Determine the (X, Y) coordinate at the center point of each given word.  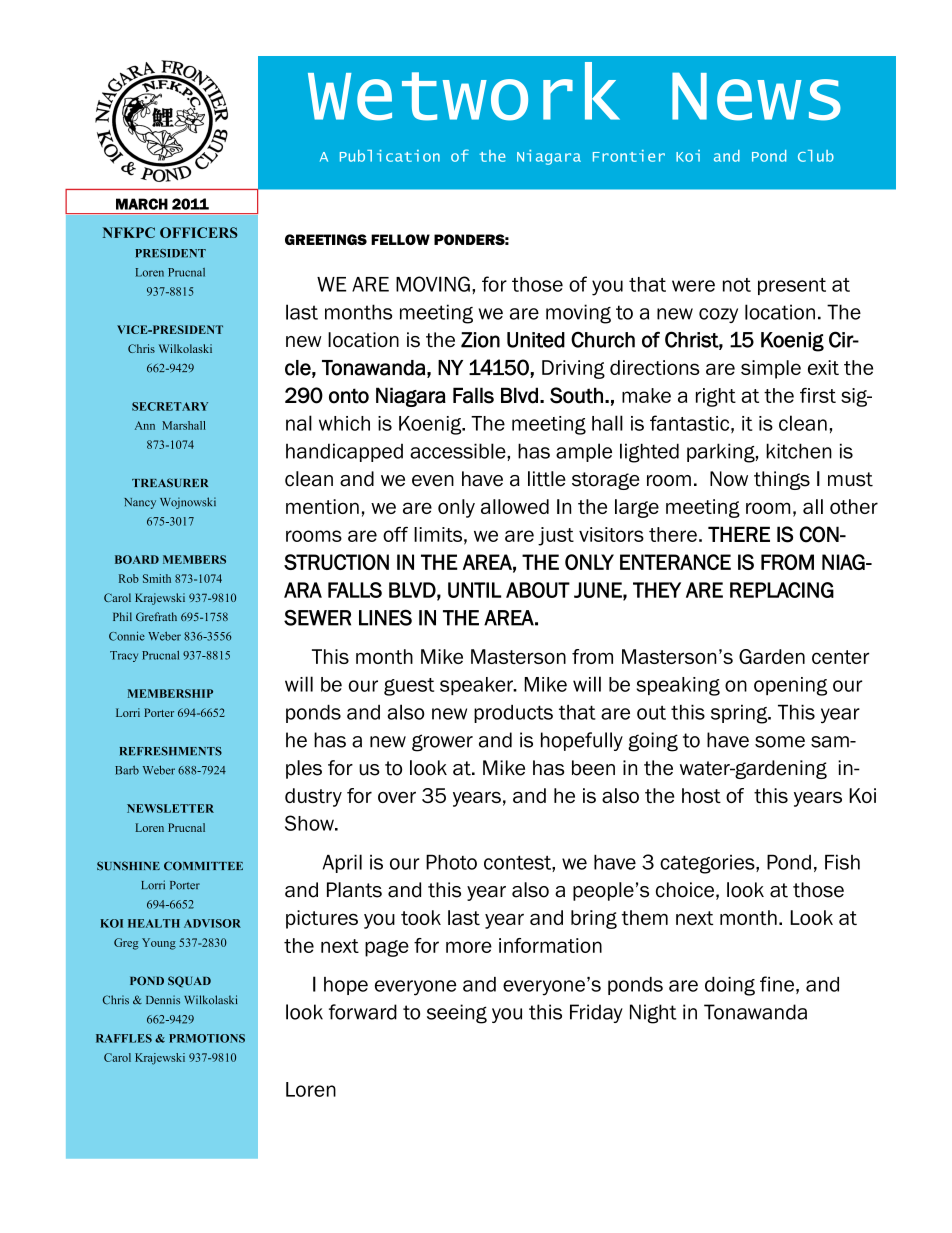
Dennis (163, 1000)
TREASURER (170, 483)
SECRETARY (170, 406)
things (782, 480)
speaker (477, 686)
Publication (390, 156)
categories (708, 864)
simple (771, 369)
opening (790, 686)
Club (816, 156)
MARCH (142, 204)
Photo (451, 862)
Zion (480, 340)
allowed (515, 506)
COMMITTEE (203, 866)
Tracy (124, 656)
